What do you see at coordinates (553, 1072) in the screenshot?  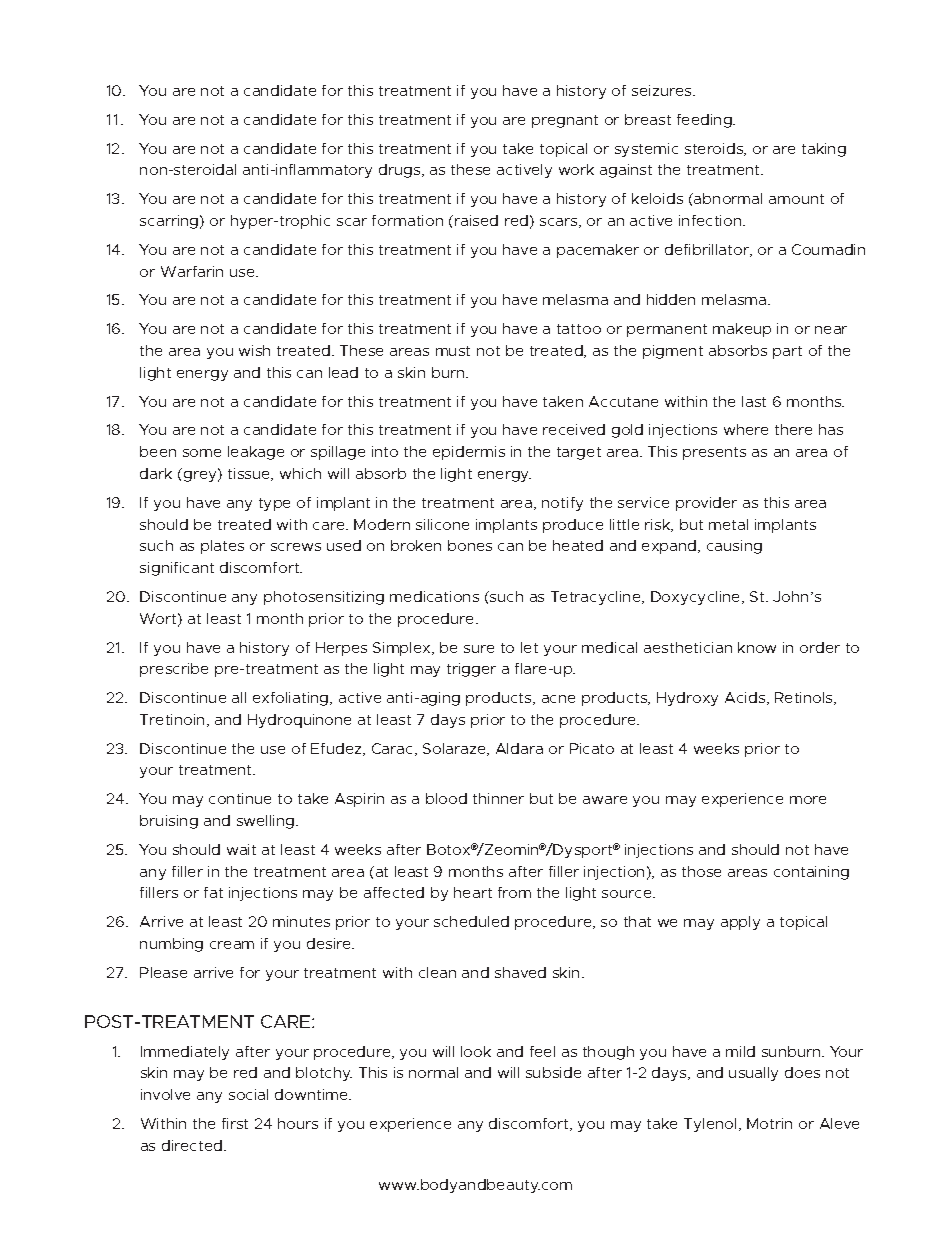 I see `subside` at bounding box center [553, 1072].
